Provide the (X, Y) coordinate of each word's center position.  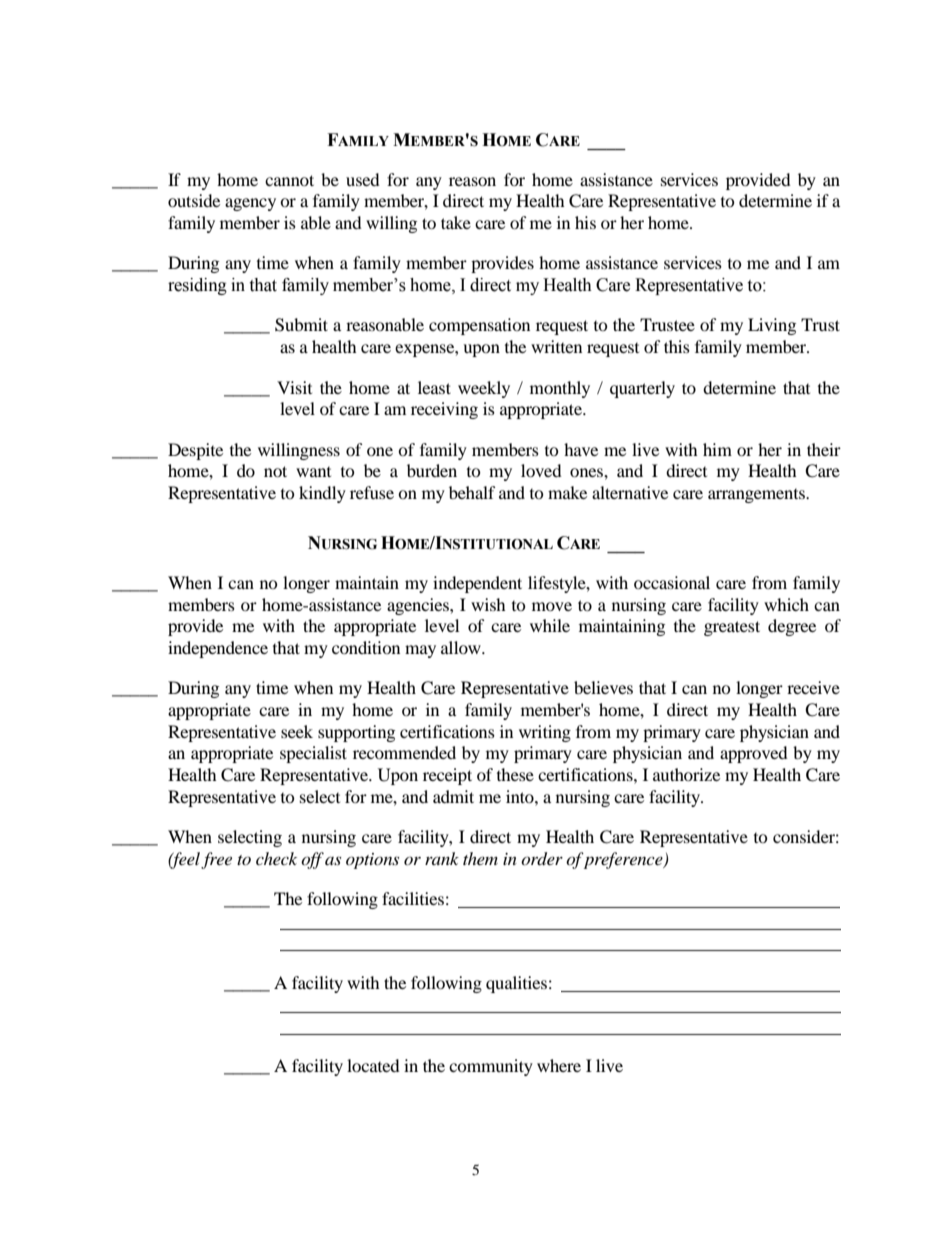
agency (250, 204)
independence (218, 649)
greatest (732, 628)
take (456, 222)
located (373, 1065)
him (717, 449)
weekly (484, 389)
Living (772, 326)
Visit (294, 387)
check (276, 858)
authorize (686, 774)
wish (488, 604)
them (480, 858)
